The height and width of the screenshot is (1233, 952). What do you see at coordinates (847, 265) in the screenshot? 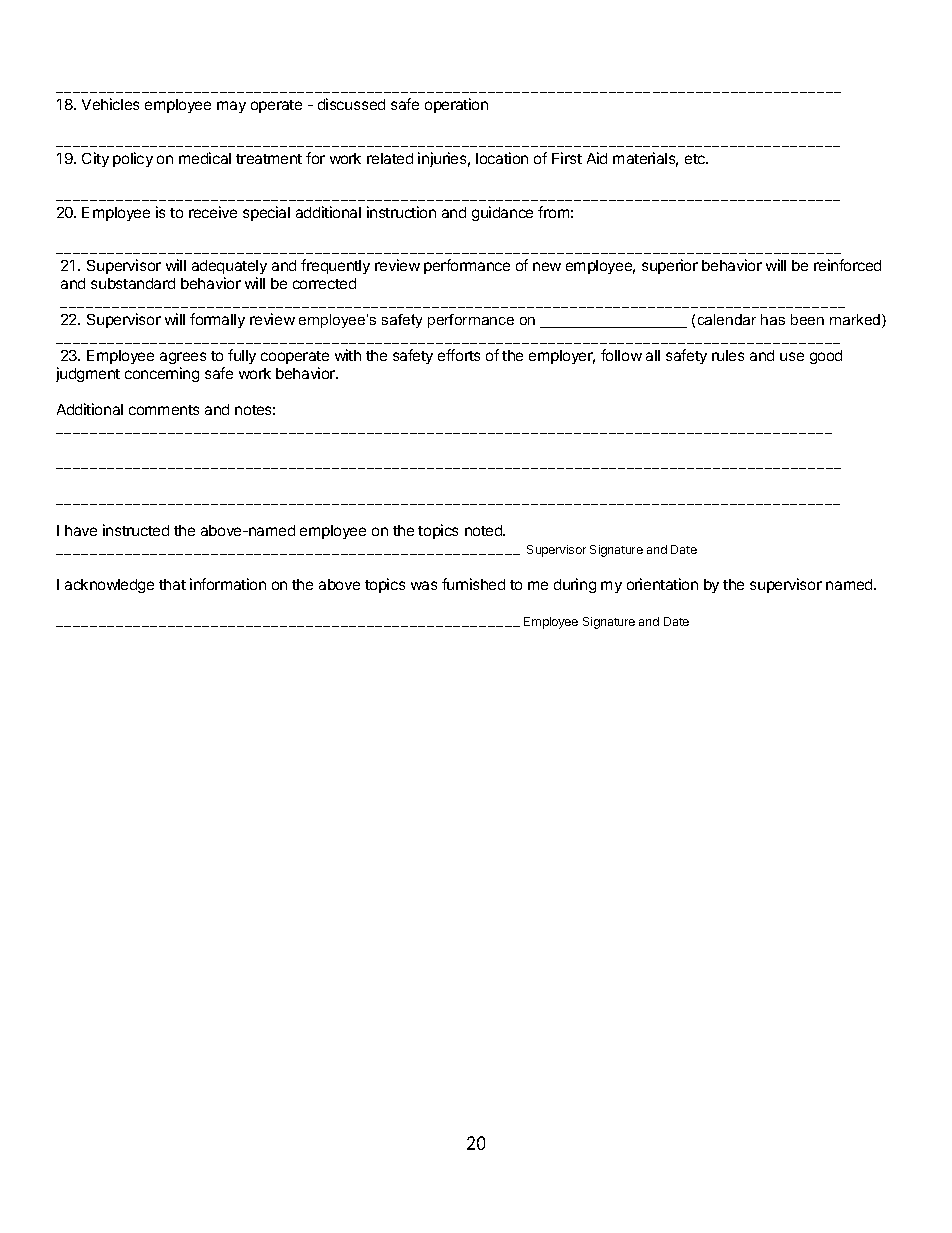
I see `reinforced` at bounding box center [847, 265].
